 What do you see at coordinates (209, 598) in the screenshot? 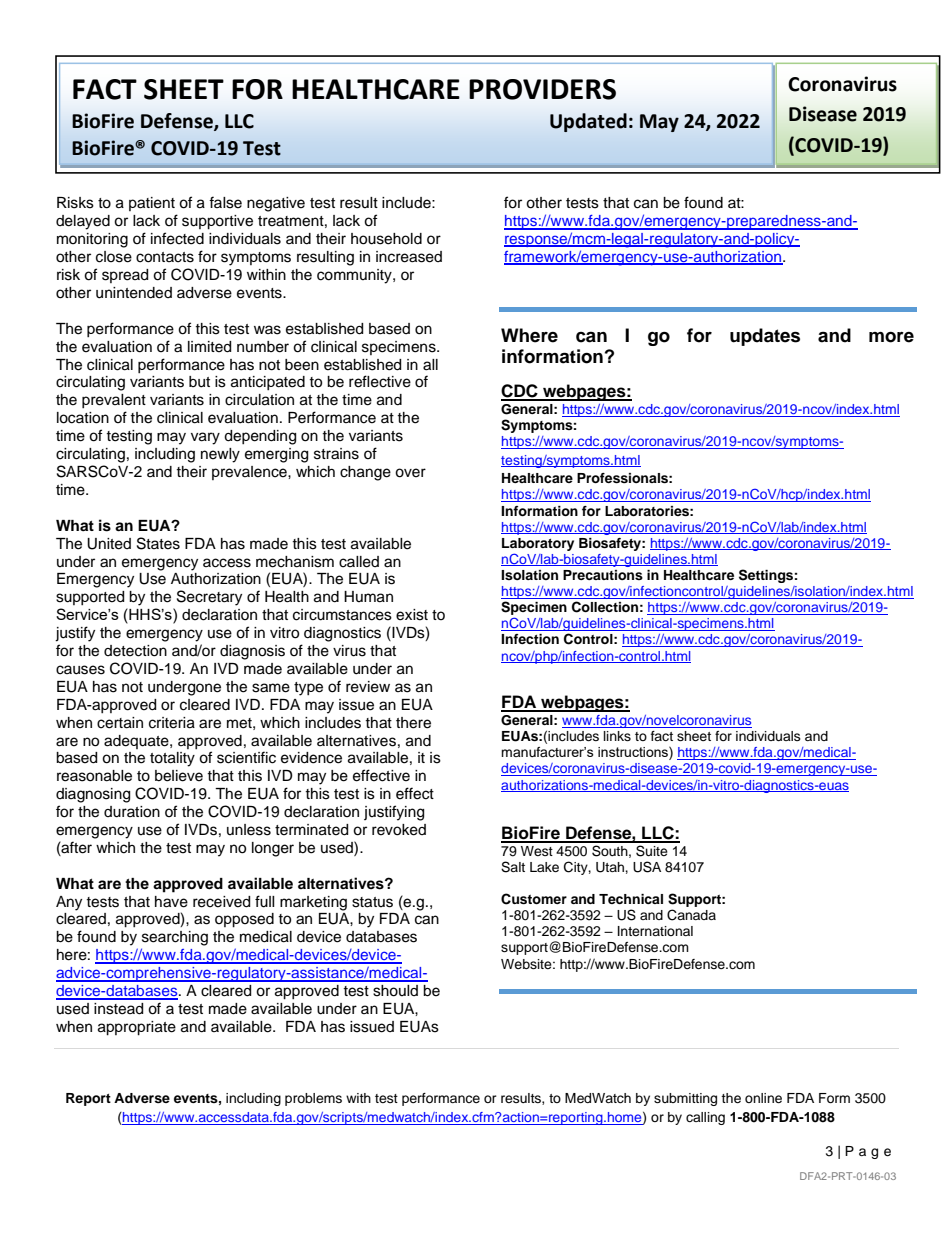
I see `Secretary` at bounding box center [209, 598].
